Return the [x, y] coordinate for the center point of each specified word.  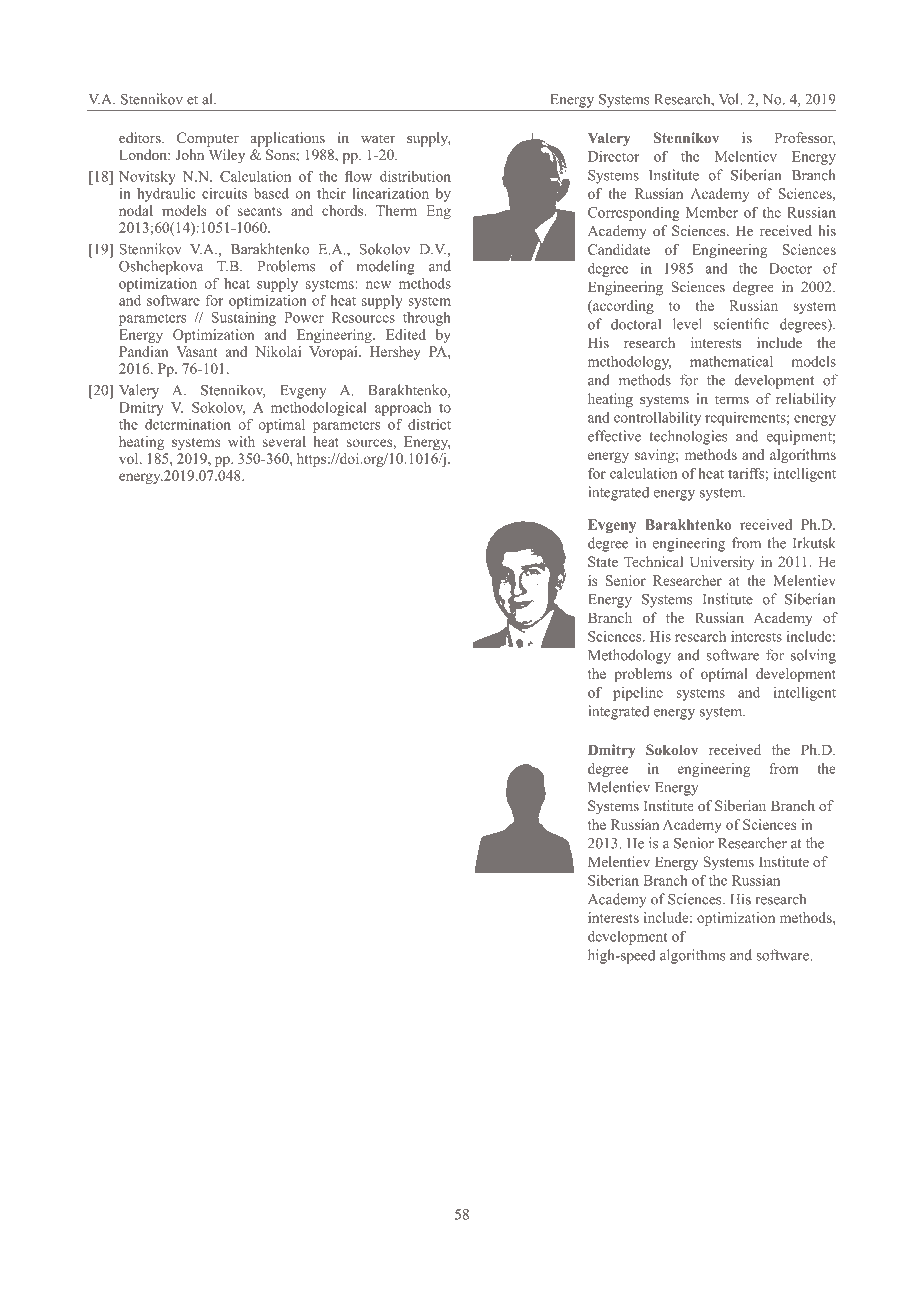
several [284, 441]
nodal [136, 210]
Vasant [197, 351]
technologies [688, 437]
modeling [386, 267]
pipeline [638, 694]
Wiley [227, 156]
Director [613, 156]
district [429, 424]
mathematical [731, 361]
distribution [415, 176]
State [603, 561]
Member [712, 212]
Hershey [395, 353]
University [722, 563]
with [241, 441]
